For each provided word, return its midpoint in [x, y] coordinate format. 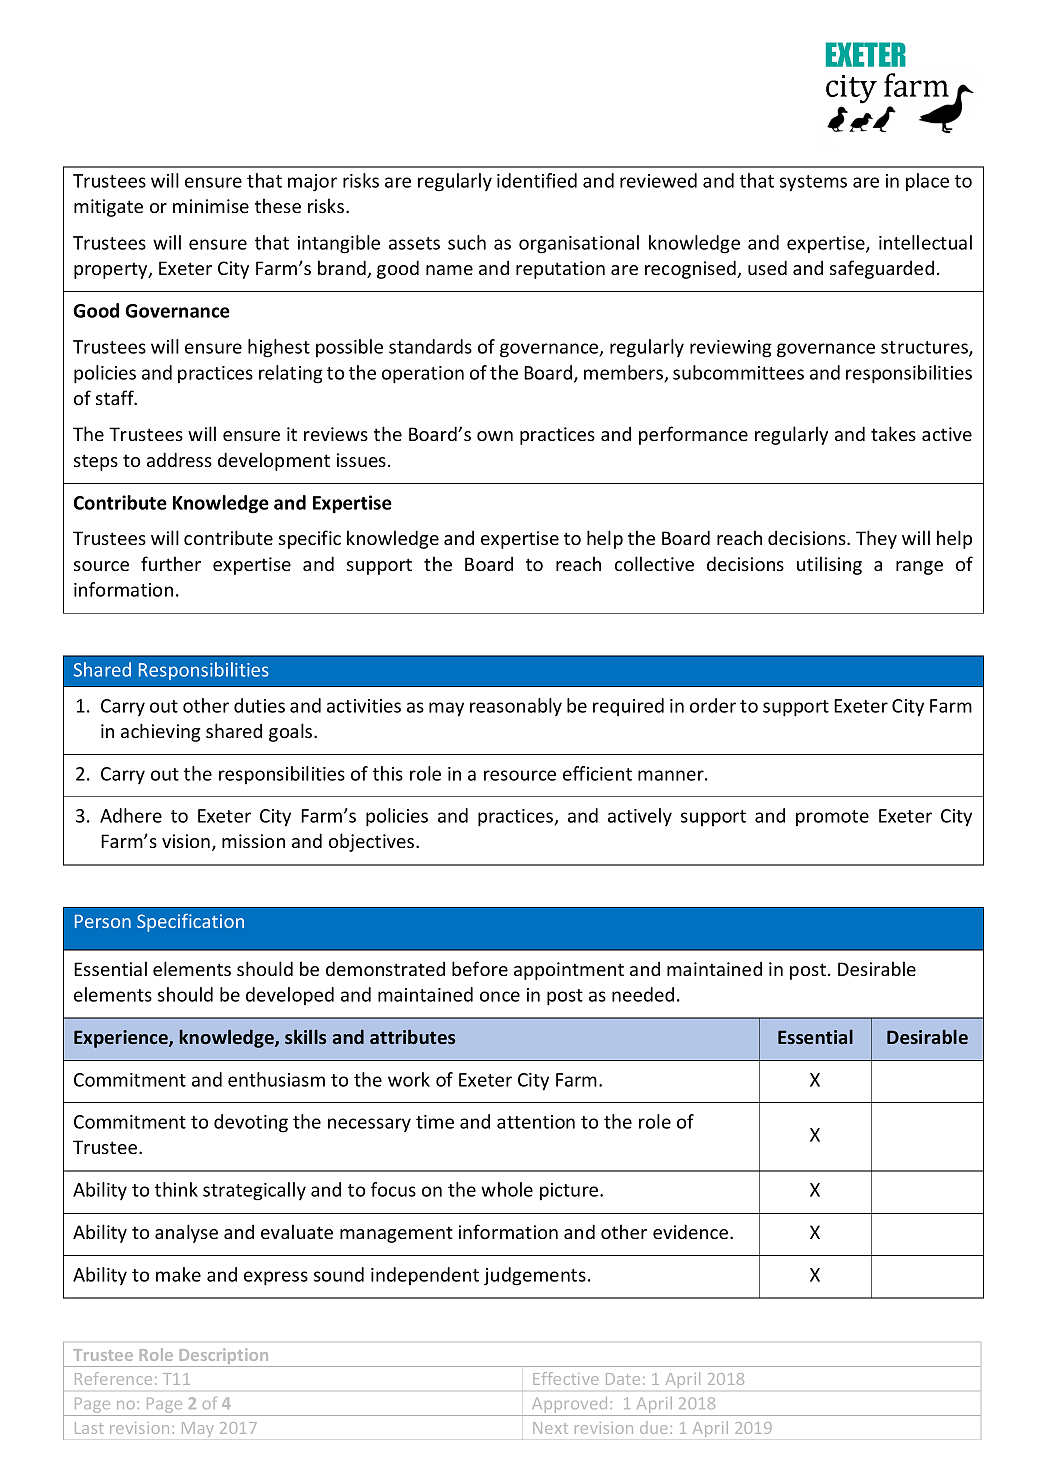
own [495, 436]
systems [813, 183]
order [713, 705]
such [467, 242]
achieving [160, 732]
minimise [211, 206]
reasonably [516, 707]
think [176, 1189]
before [480, 968]
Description [224, 1357]
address [179, 459]
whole [507, 1189]
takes [893, 433]
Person [103, 921]
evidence [692, 1231]
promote [832, 818]
